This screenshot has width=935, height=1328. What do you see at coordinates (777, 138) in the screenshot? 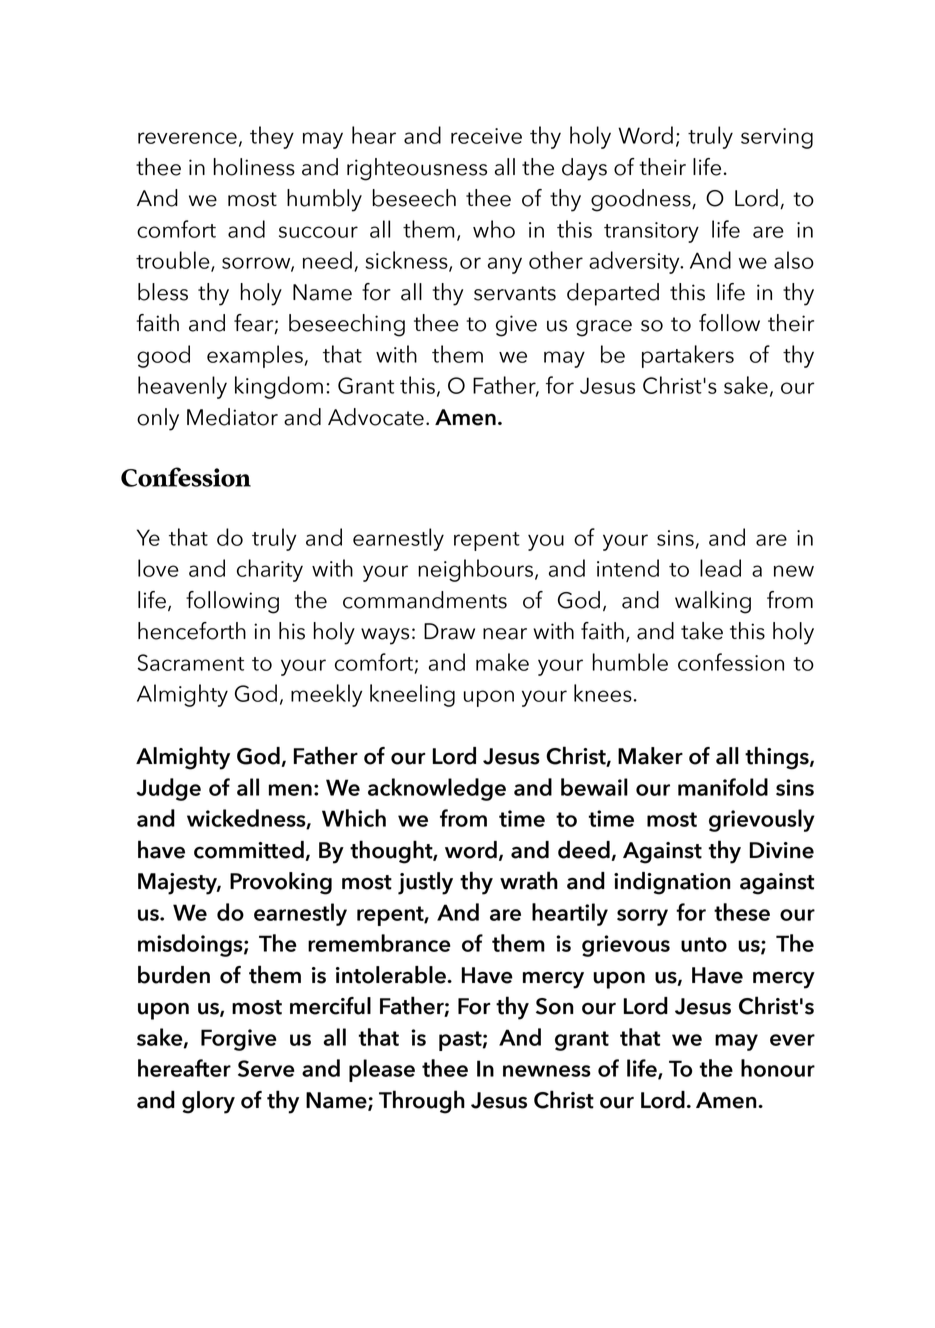
I see `serving` at bounding box center [777, 138].
